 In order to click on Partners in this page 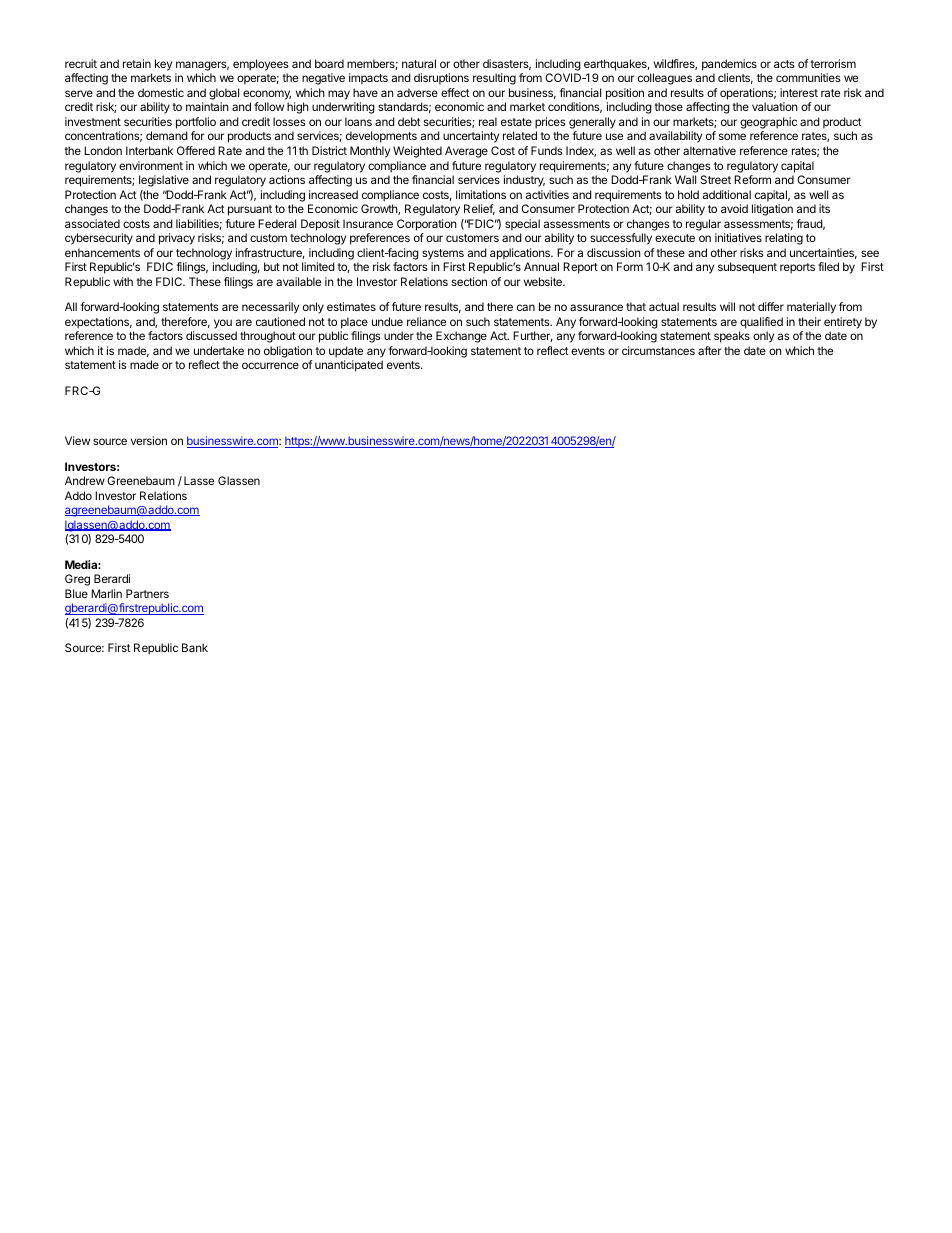, I will do `click(147, 593)`.
